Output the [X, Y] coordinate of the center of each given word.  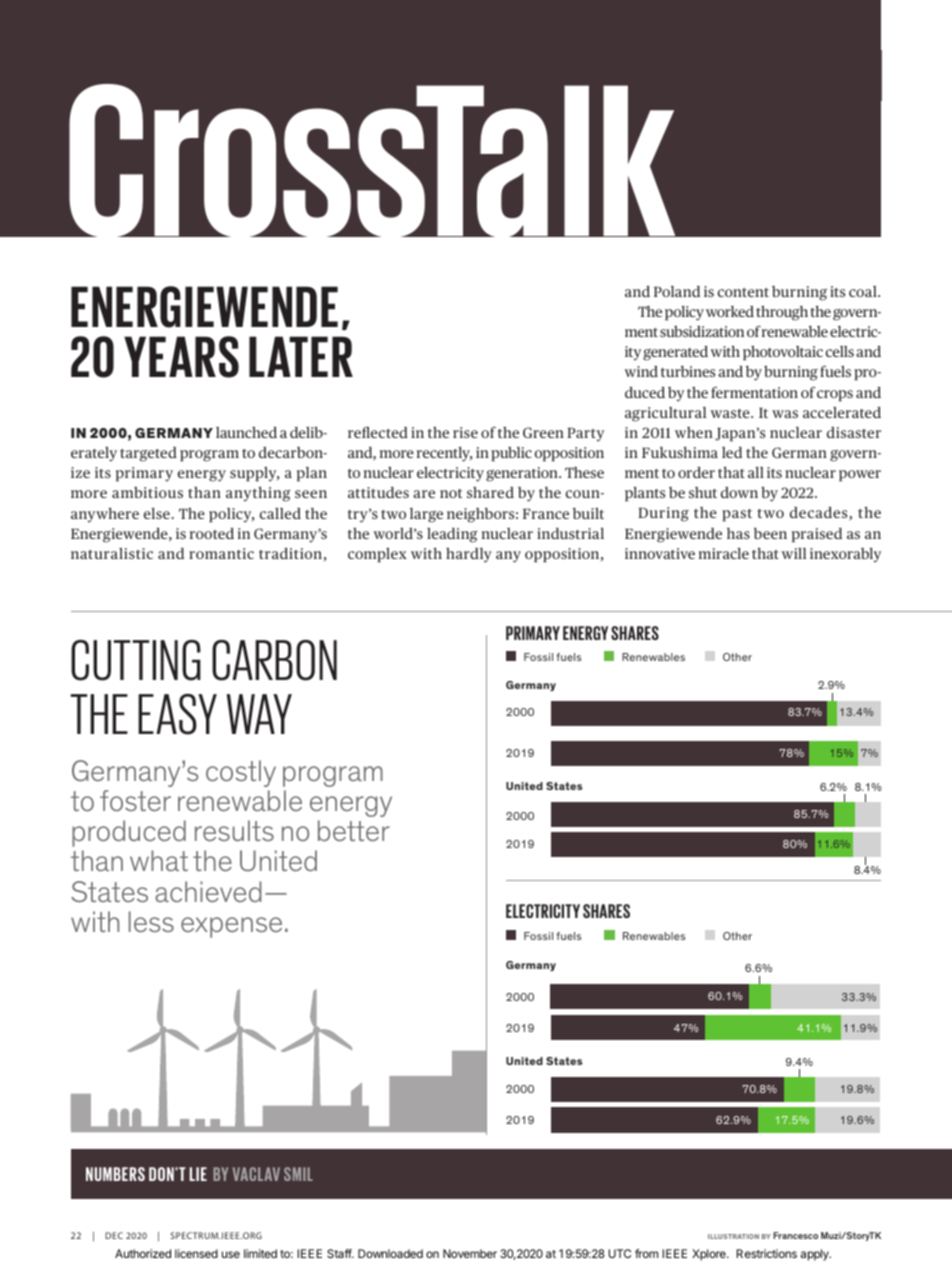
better [354, 831]
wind [641, 371]
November [470, 1253]
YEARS [181, 357]
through [782, 313]
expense [231, 927]
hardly [469, 555]
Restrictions [766, 1253]
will [793, 553]
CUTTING [136, 660]
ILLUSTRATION [733, 1236]
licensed [196, 1253]
